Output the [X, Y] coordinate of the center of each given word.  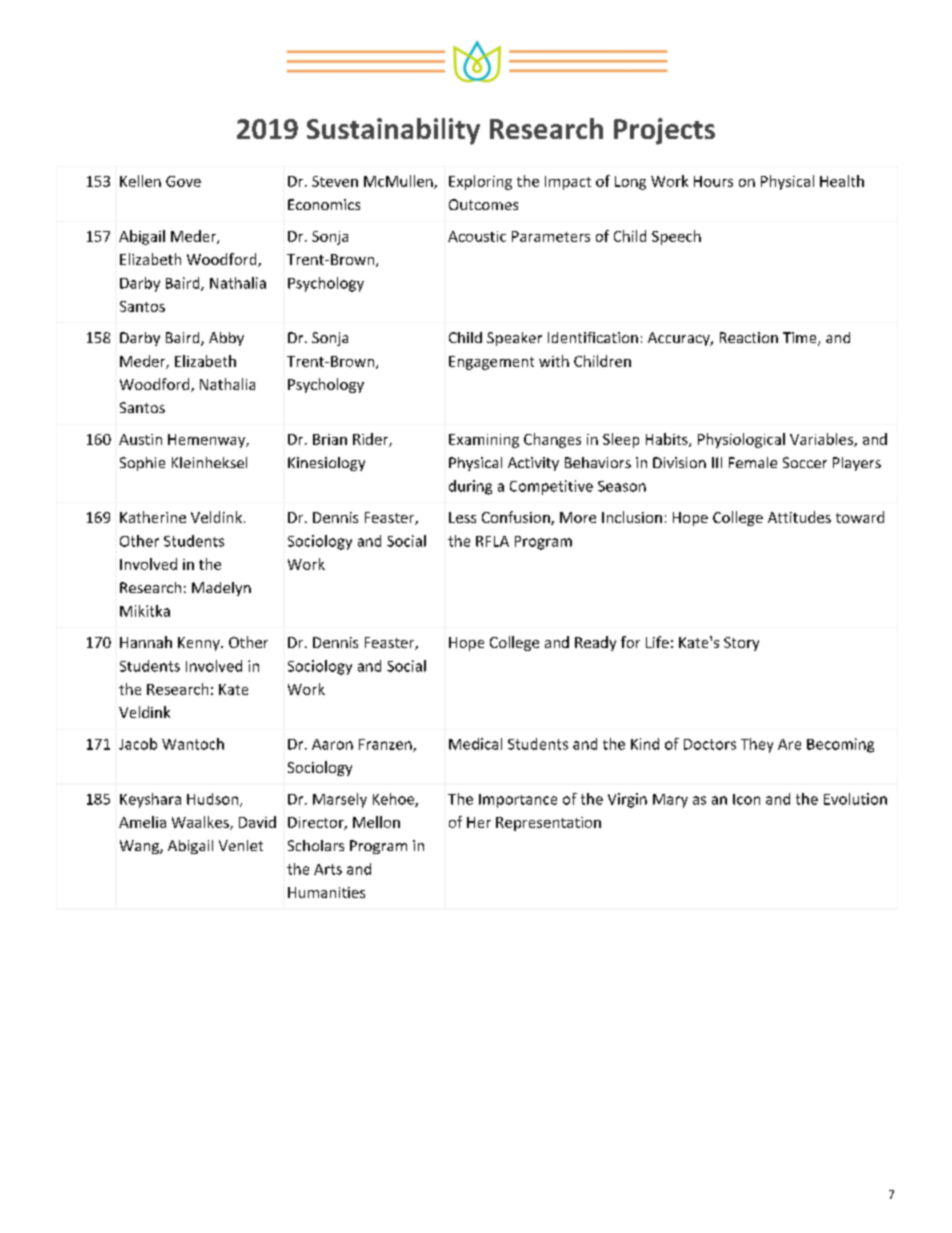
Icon [746, 799]
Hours [713, 181]
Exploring [480, 182]
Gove [183, 181]
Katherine [153, 517]
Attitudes [799, 517]
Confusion [517, 518]
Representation [548, 824]
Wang [140, 847]
